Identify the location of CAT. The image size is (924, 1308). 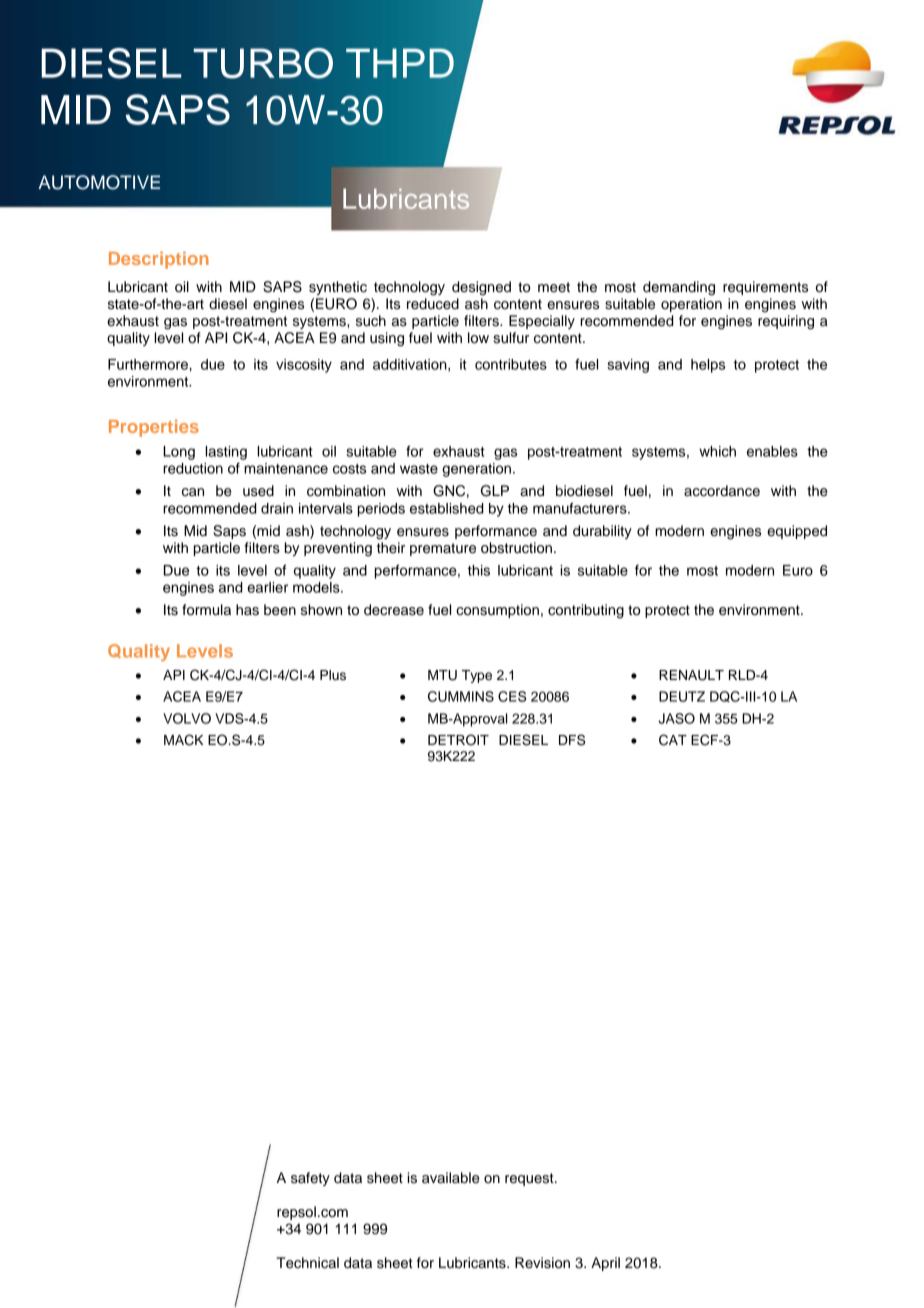
(673, 740).
